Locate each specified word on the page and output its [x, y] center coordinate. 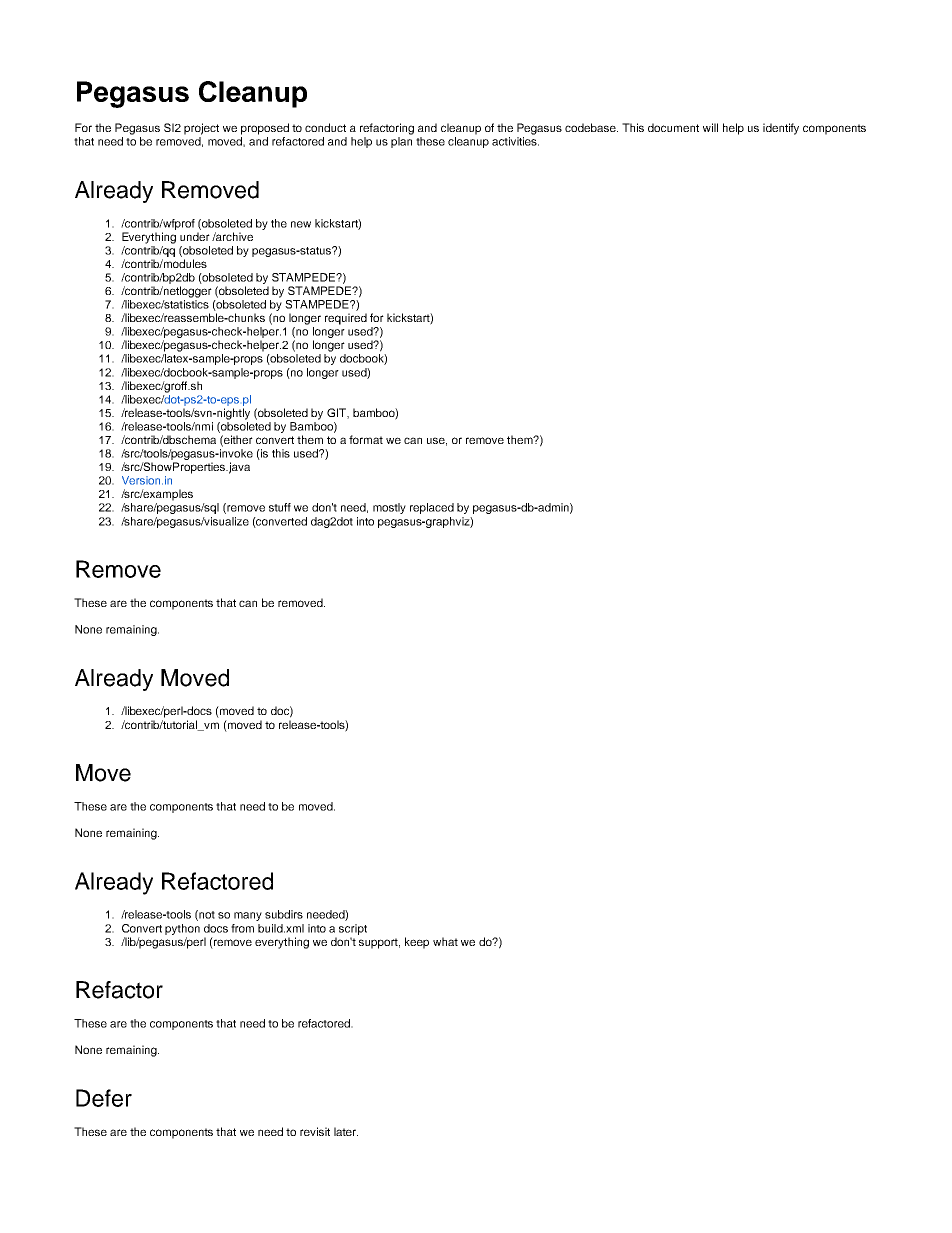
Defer [104, 1098]
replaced [432, 508]
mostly [389, 508]
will [710, 127]
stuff [280, 507]
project [201, 129]
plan [401, 142]
